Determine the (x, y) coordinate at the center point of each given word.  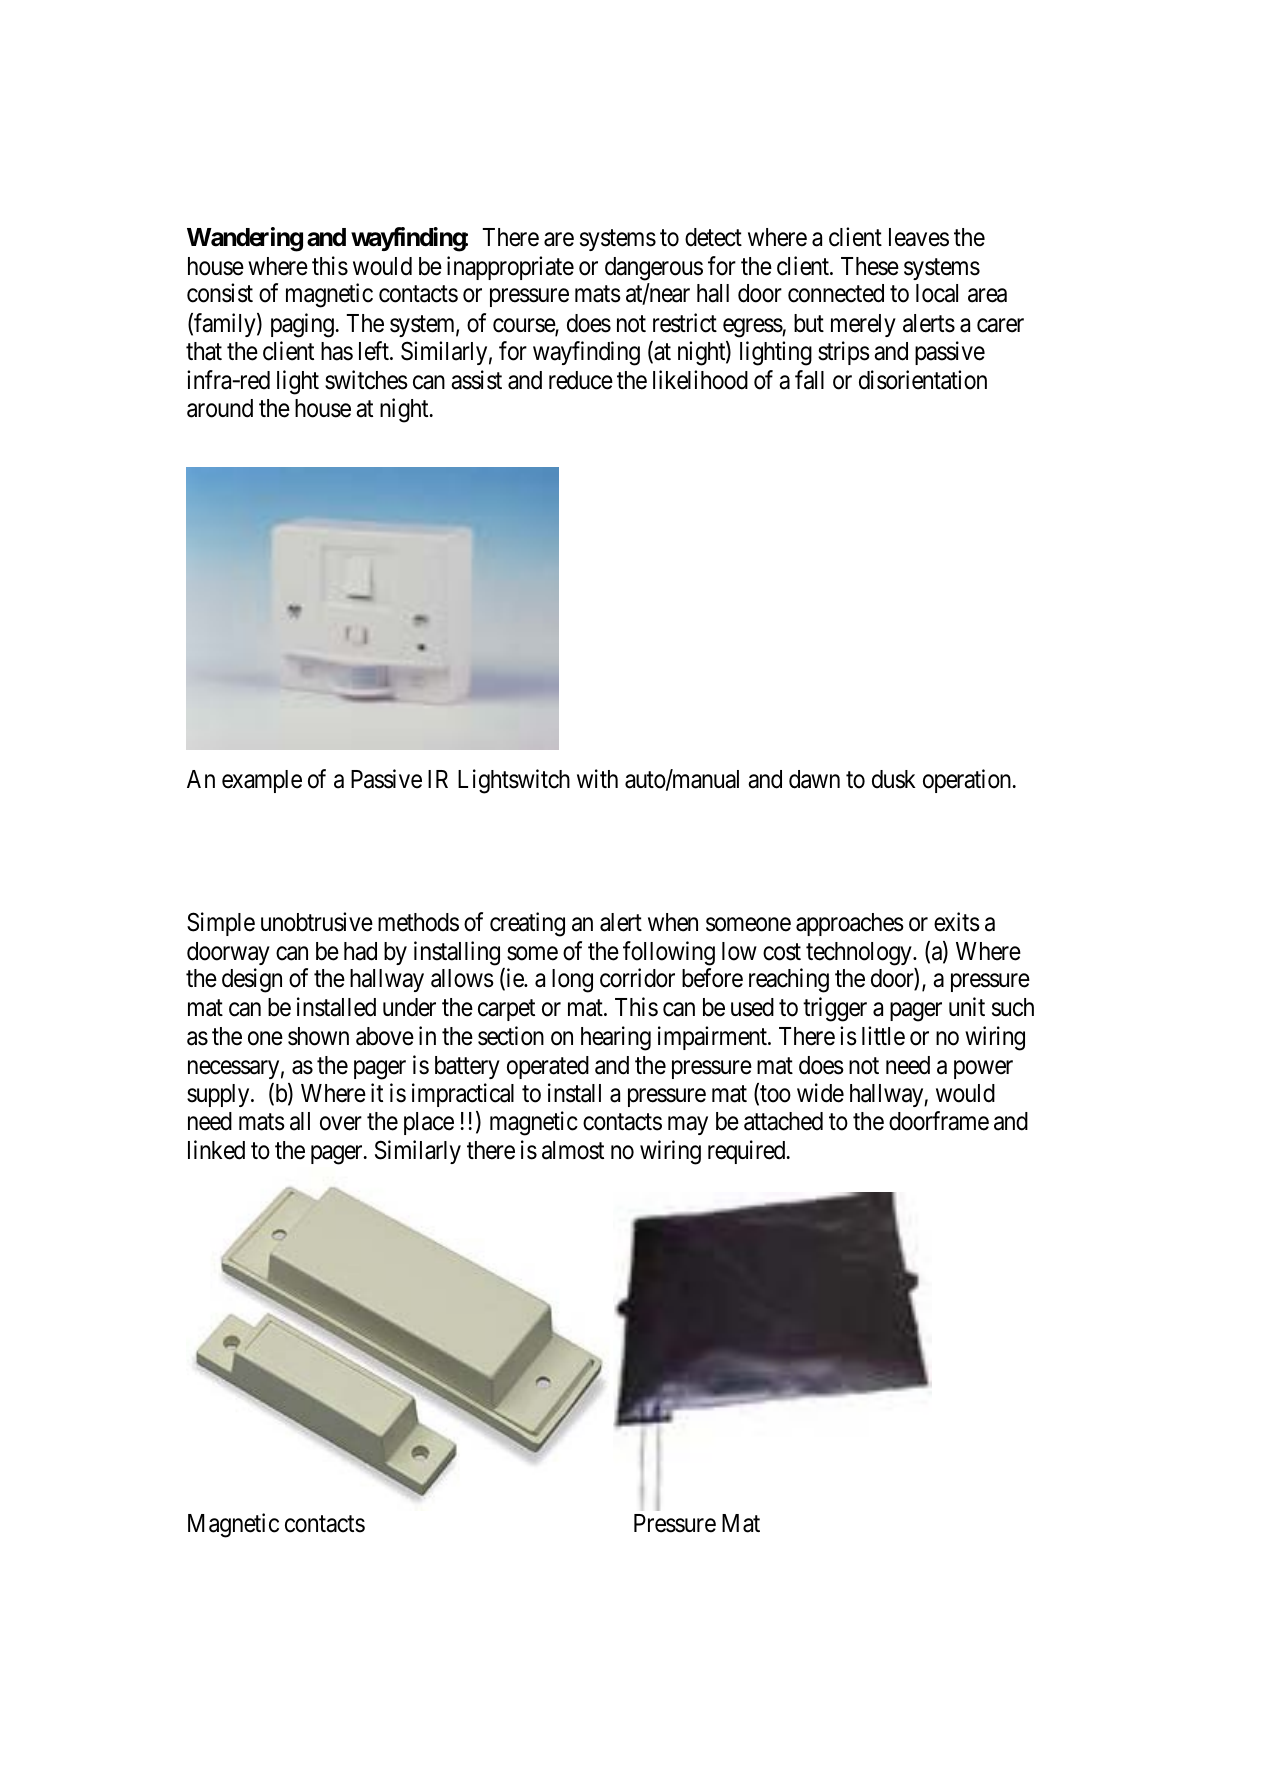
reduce (581, 380)
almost (573, 1150)
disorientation (923, 380)
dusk (894, 779)
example (262, 781)
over (341, 1124)
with (597, 778)
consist (220, 293)
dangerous (654, 269)
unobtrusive (317, 922)
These (870, 266)
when (673, 922)
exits (957, 922)
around (220, 408)
